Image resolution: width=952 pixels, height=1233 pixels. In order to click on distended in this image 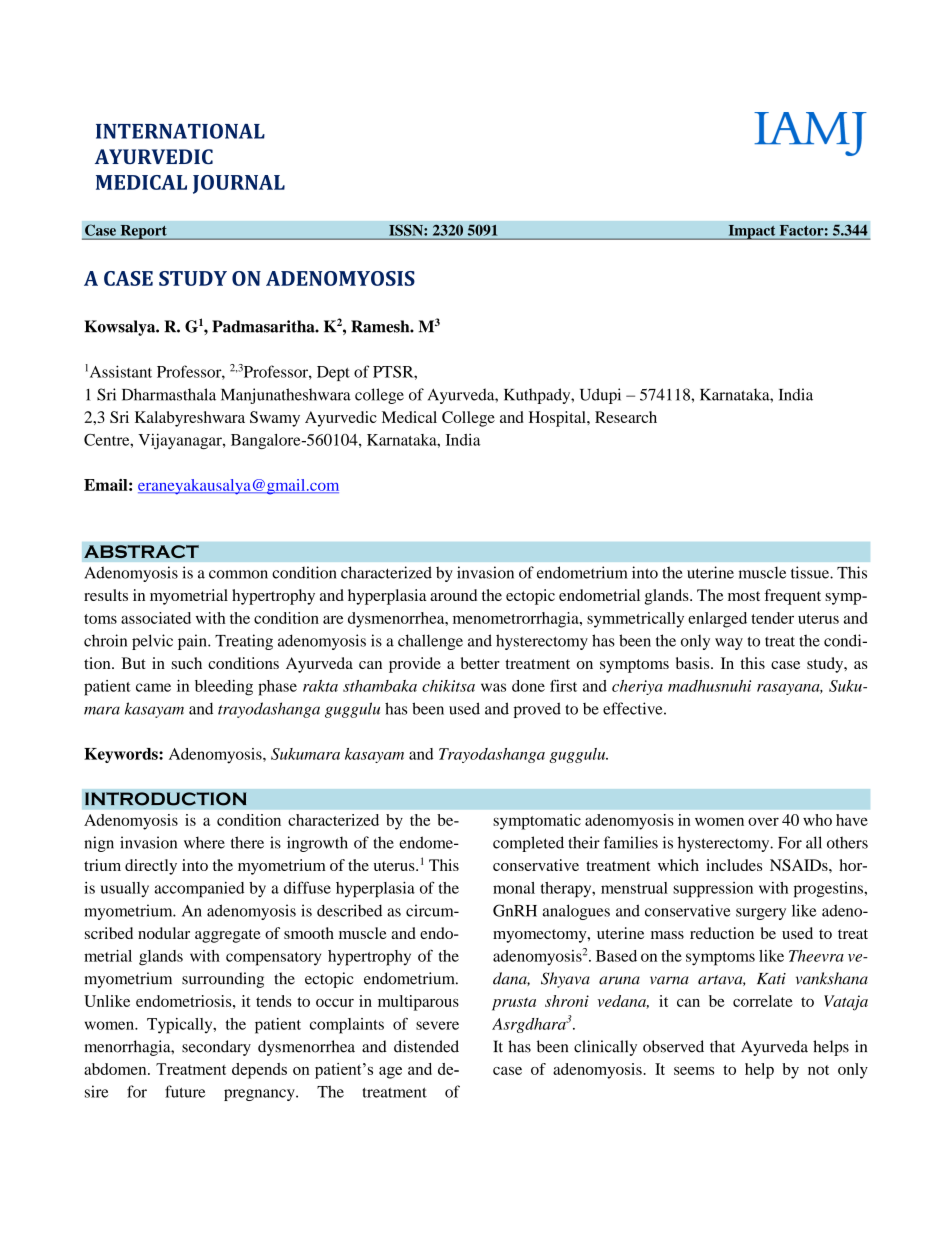, I will do `click(426, 1046)`.
